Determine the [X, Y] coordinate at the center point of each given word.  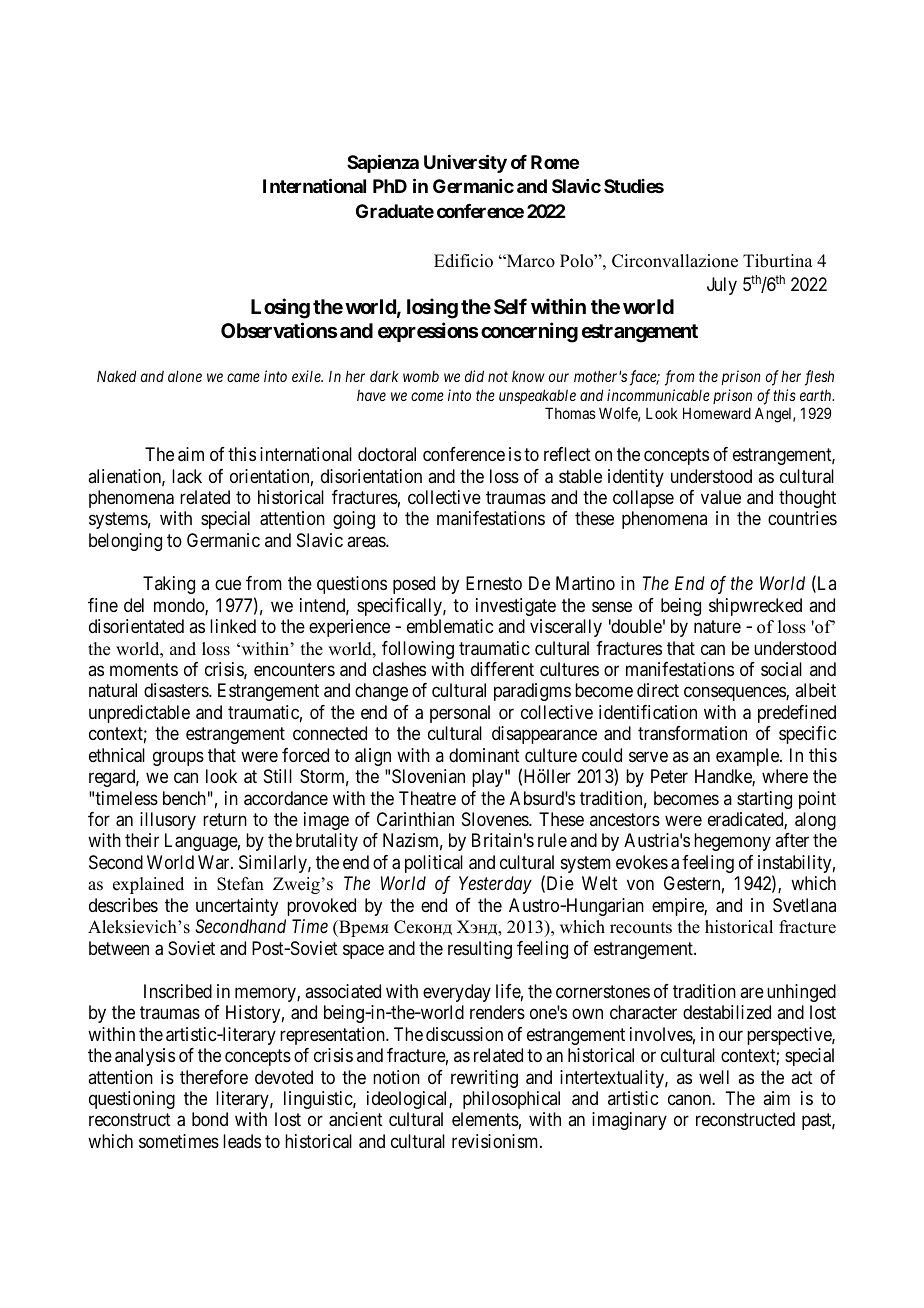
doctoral [387, 454]
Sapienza [383, 163]
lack [187, 476]
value [721, 497]
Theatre [427, 798]
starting [764, 800]
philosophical [511, 1100]
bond [210, 1119]
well [714, 1077]
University [465, 163]
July [722, 286]
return [225, 819]
